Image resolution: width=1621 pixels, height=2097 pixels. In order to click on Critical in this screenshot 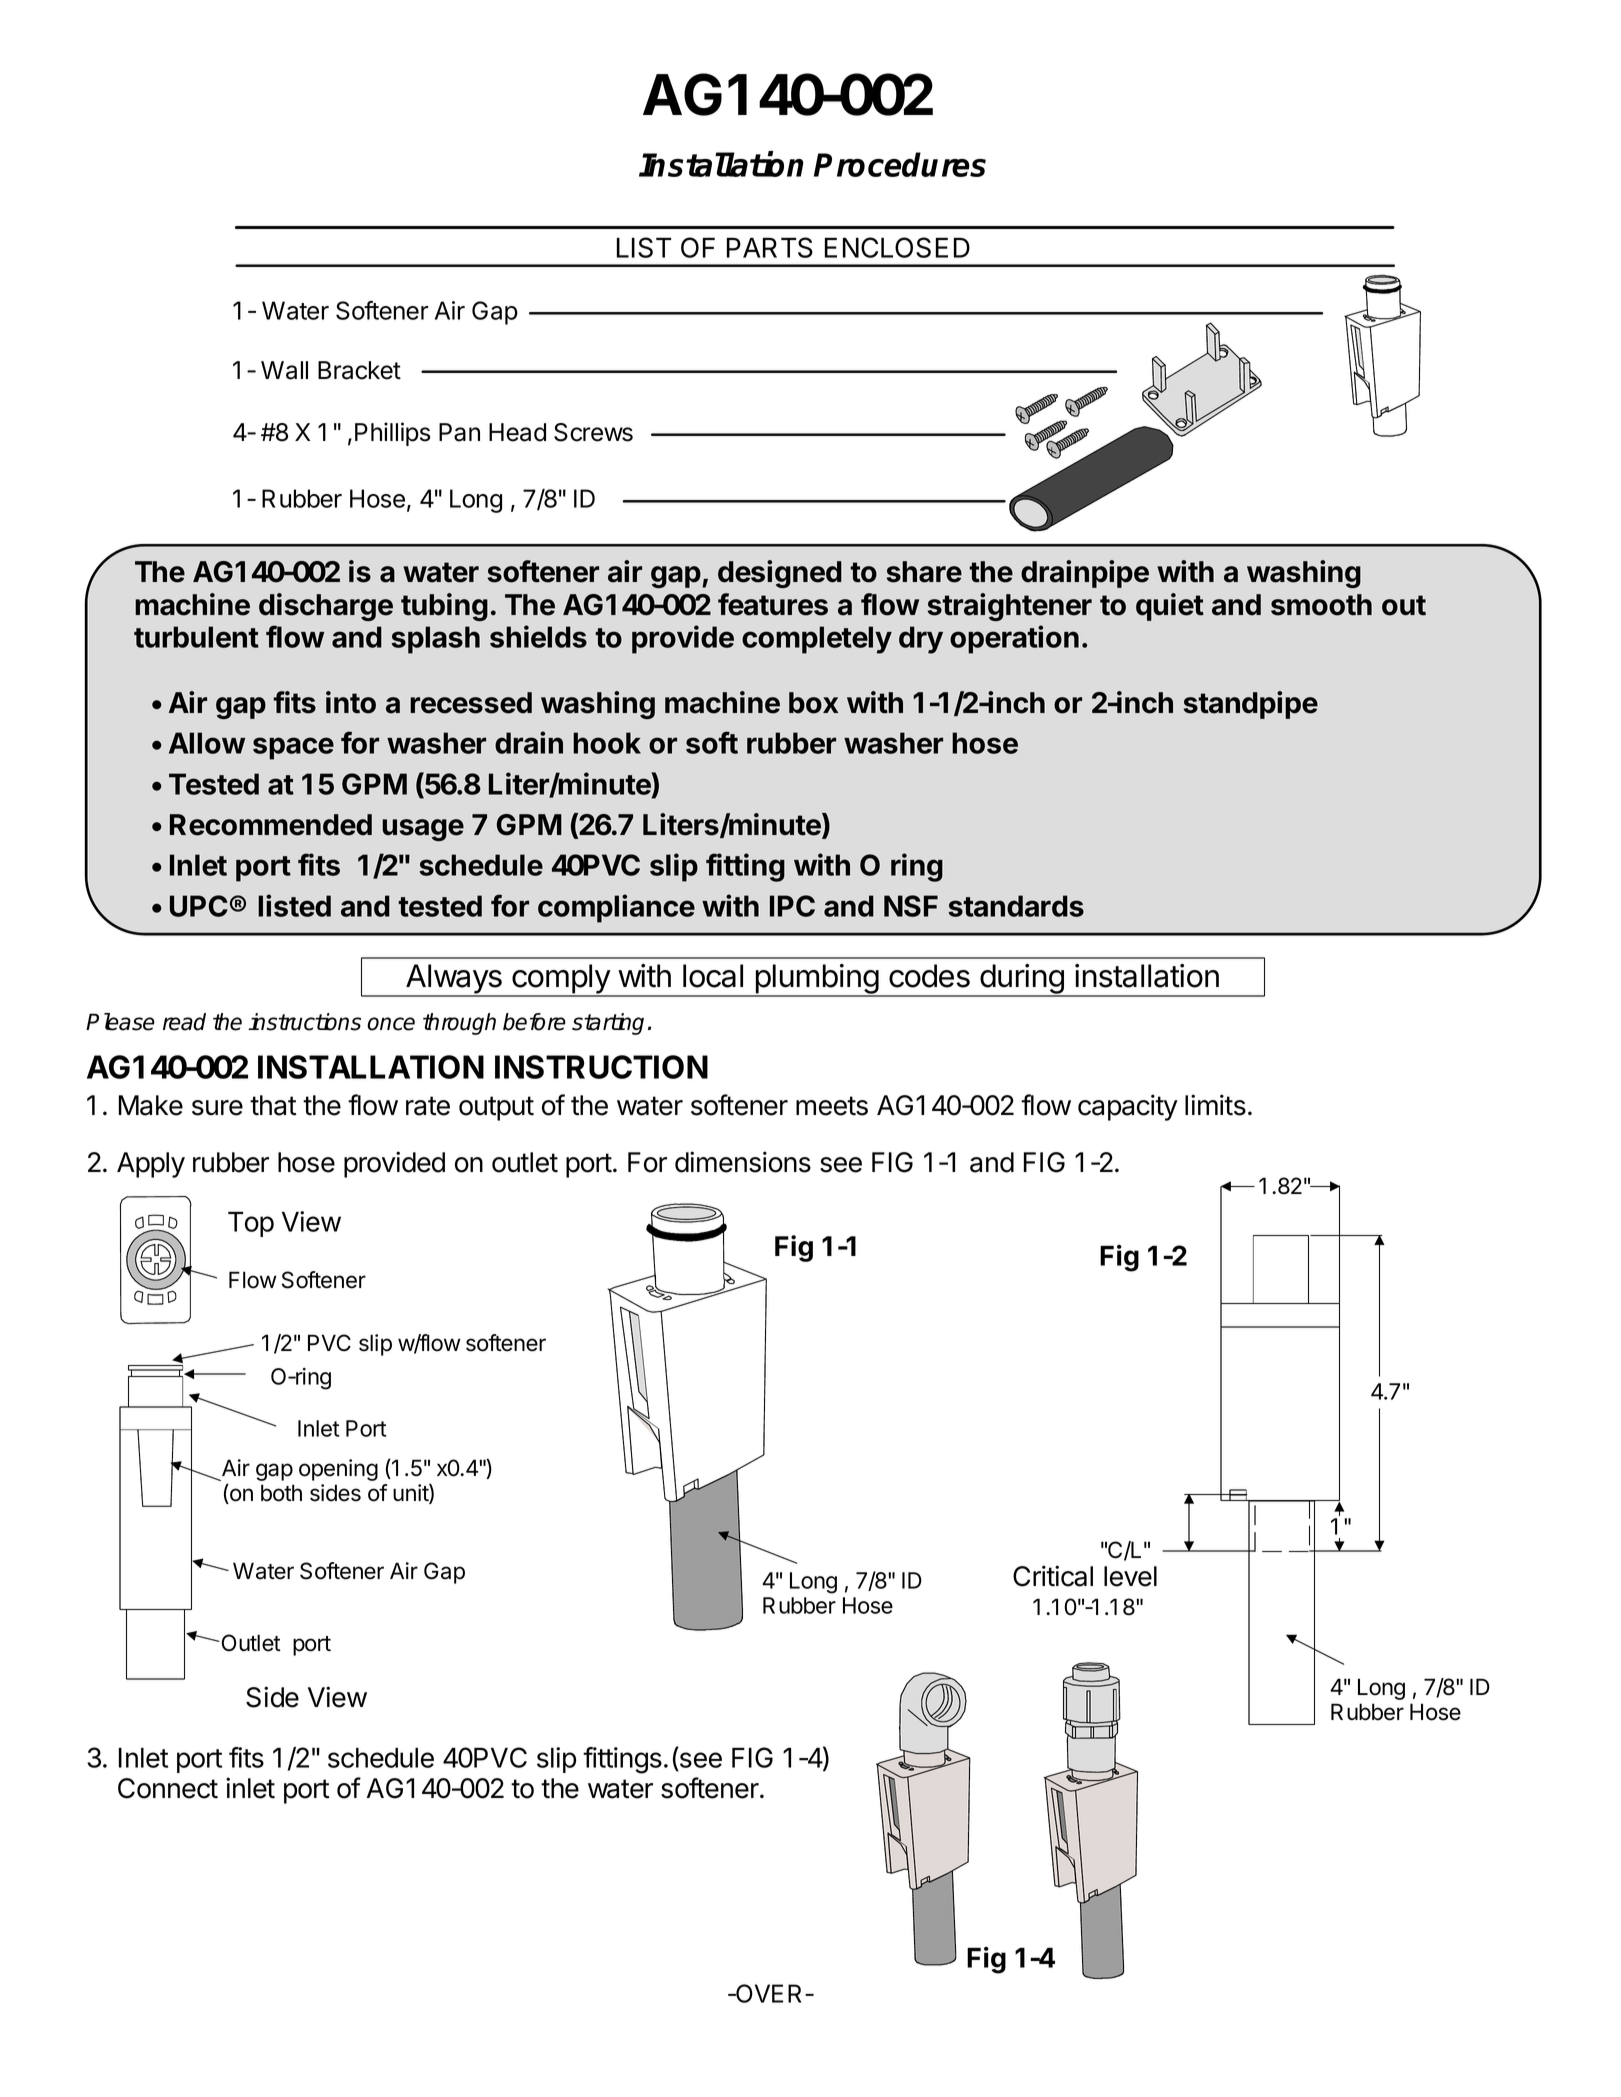, I will do `click(1053, 1576)`.
